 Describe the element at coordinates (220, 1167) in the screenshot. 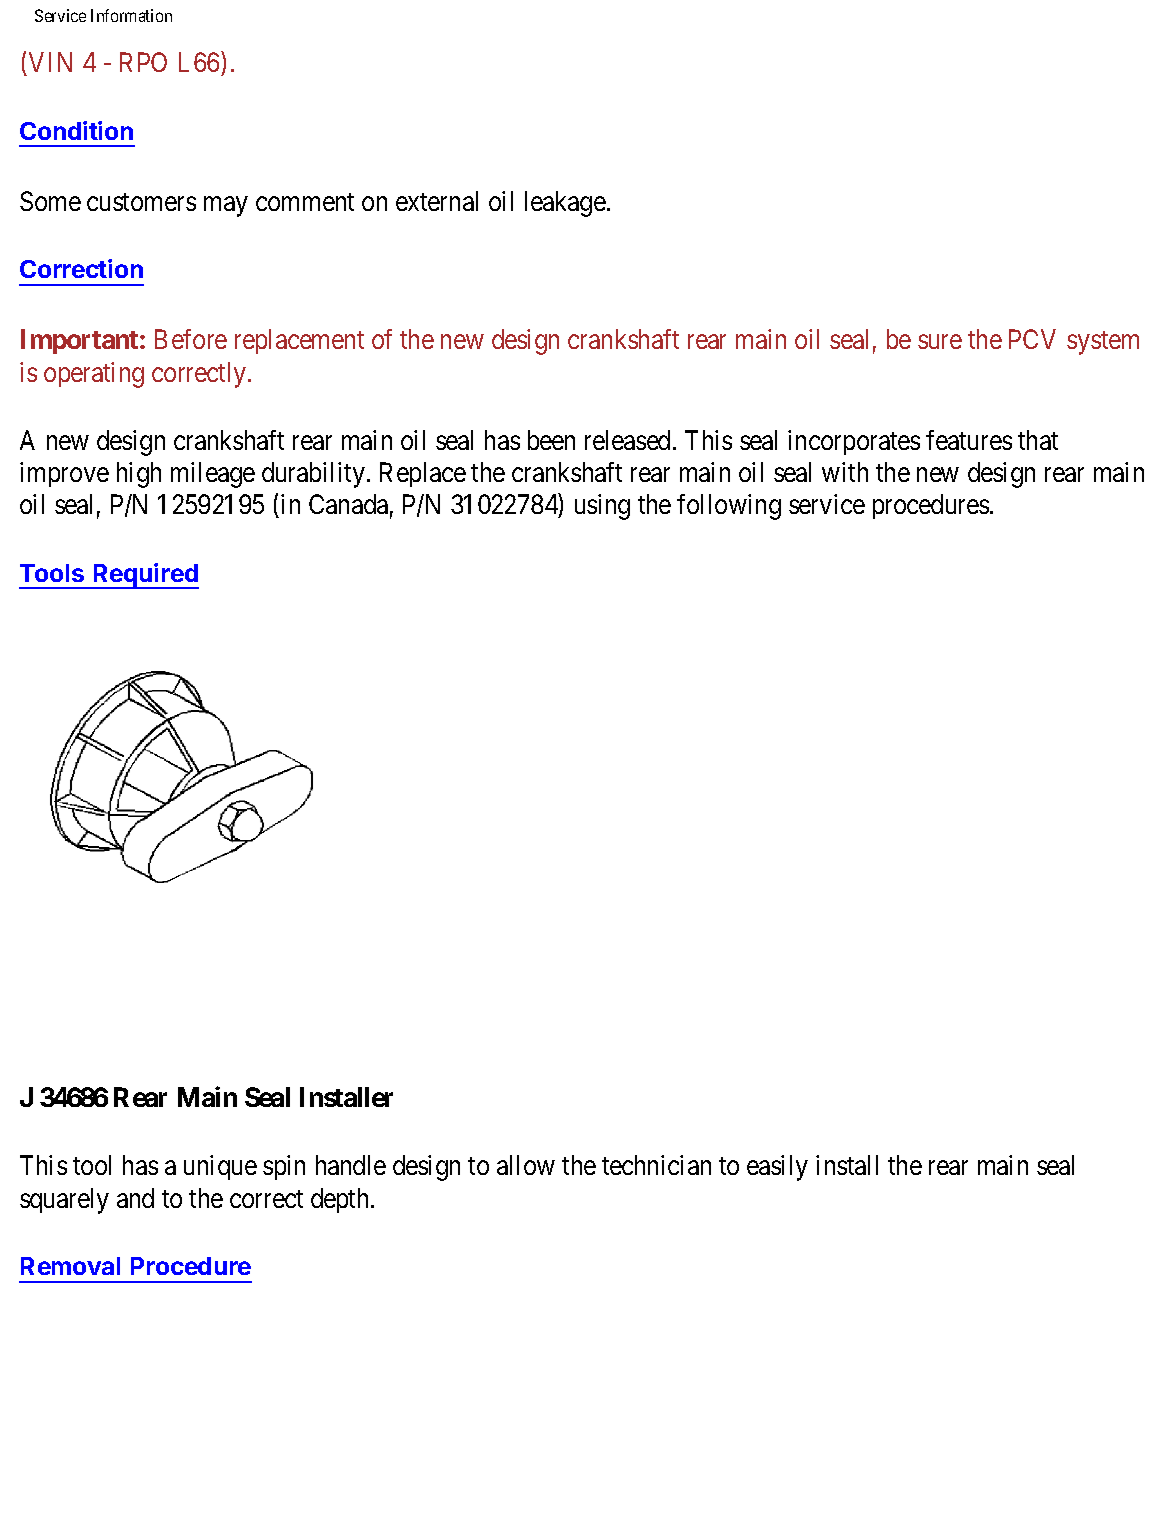

I see `unique` at that location.
